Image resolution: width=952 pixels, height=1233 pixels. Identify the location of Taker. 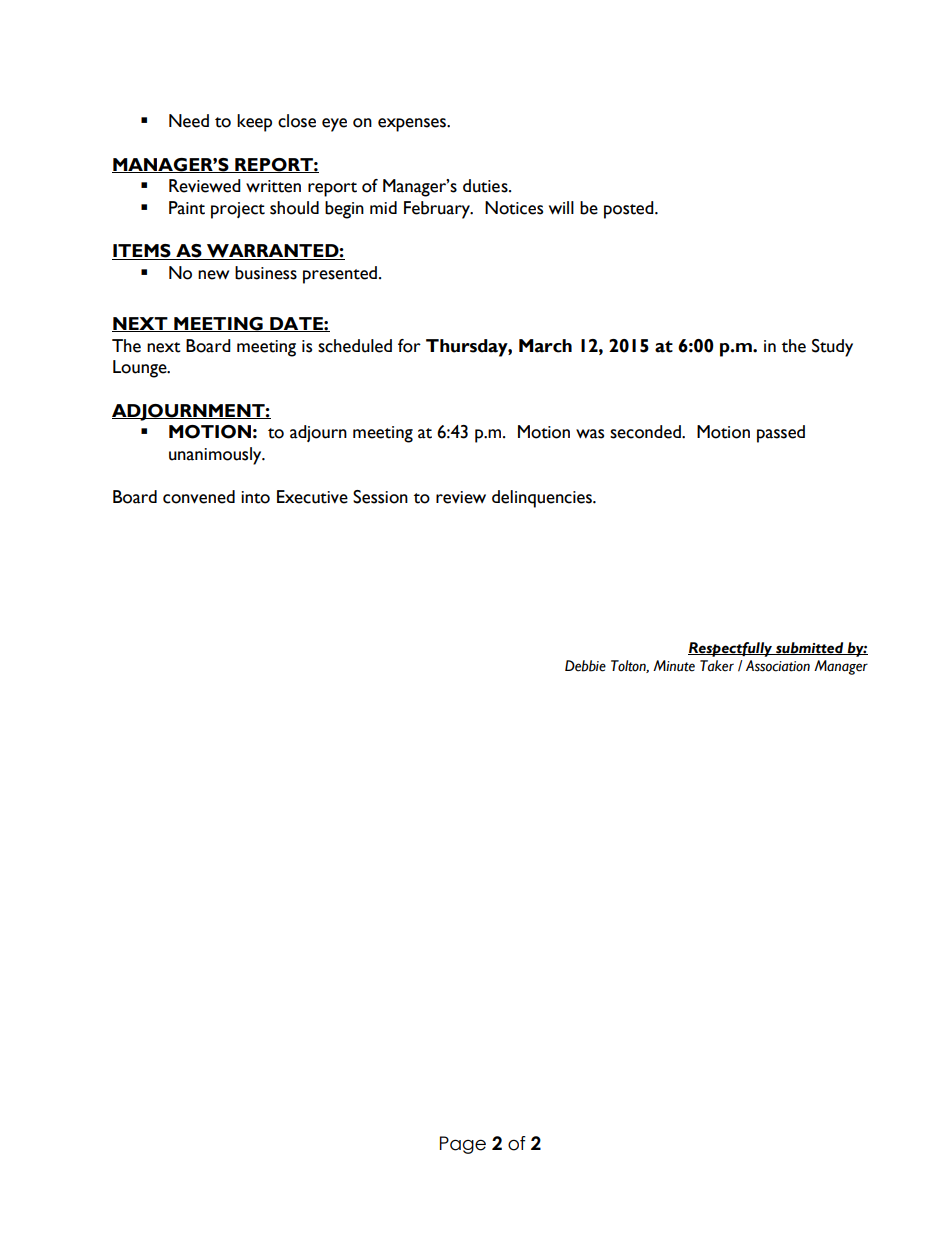
(717, 666).
